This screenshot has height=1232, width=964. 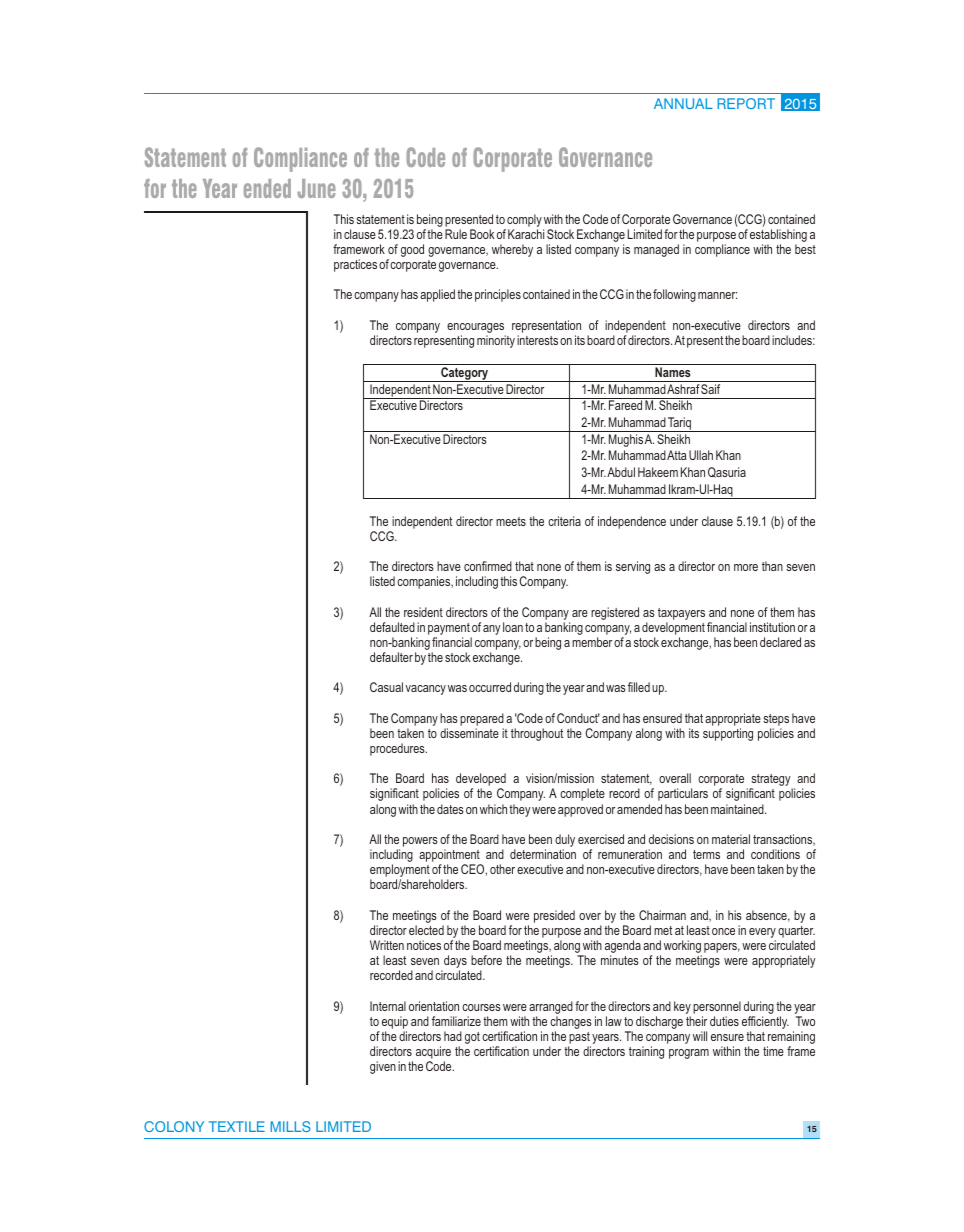 What do you see at coordinates (513, 627) in the screenshot?
I see `loan` at bounding box center [513, 627].
